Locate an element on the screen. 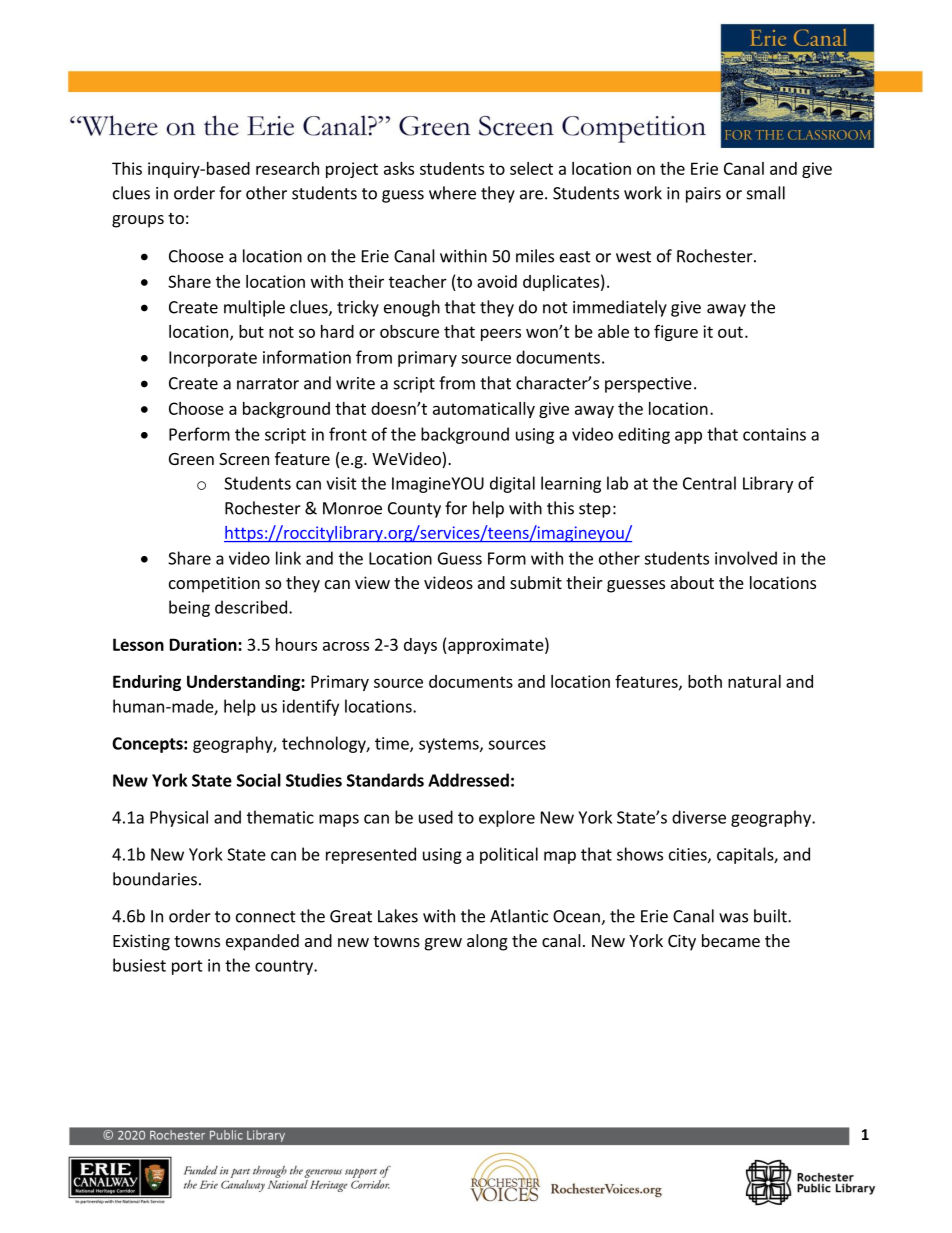  days is located at coordinates (420, 646).
